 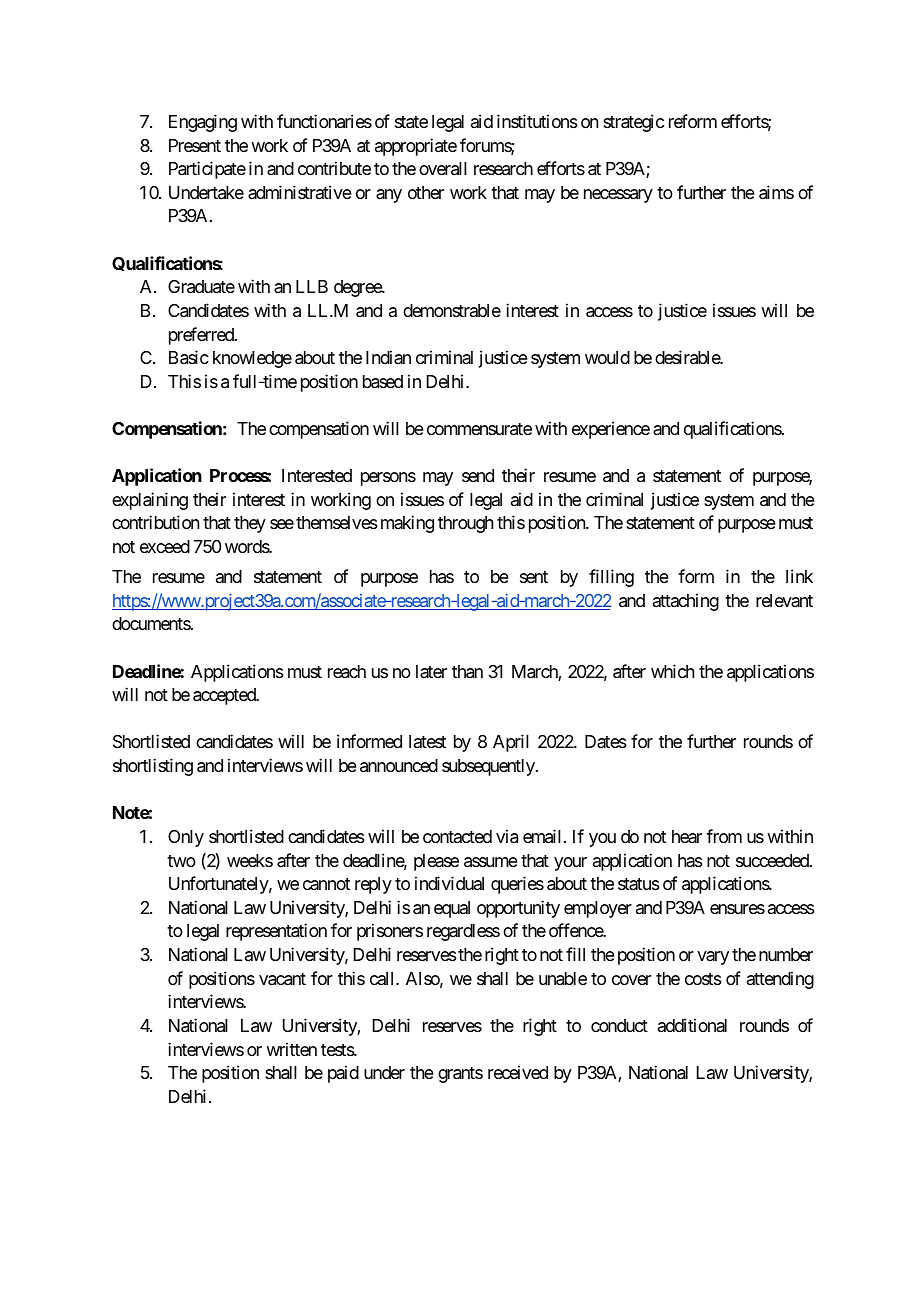 I want to click on additional, so click(x=692, y=1025).
